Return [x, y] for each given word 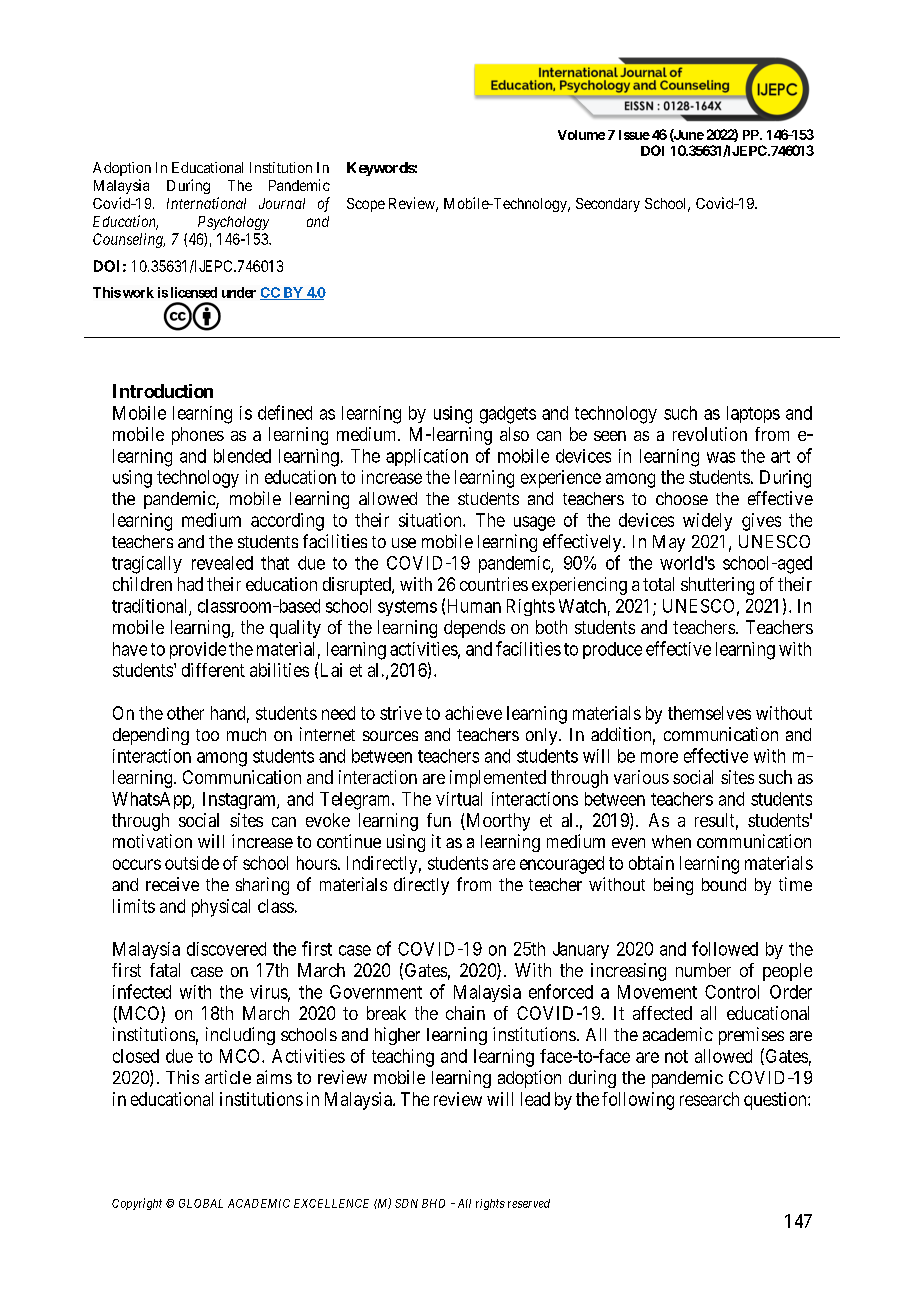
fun [439, 820]
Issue [634, 135]
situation [431, 520]
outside [192, 863]
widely [707, 522]
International [206, 203]
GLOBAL [201, 1203]
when [671, 841]
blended [242, 456]
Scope [366, 205]
